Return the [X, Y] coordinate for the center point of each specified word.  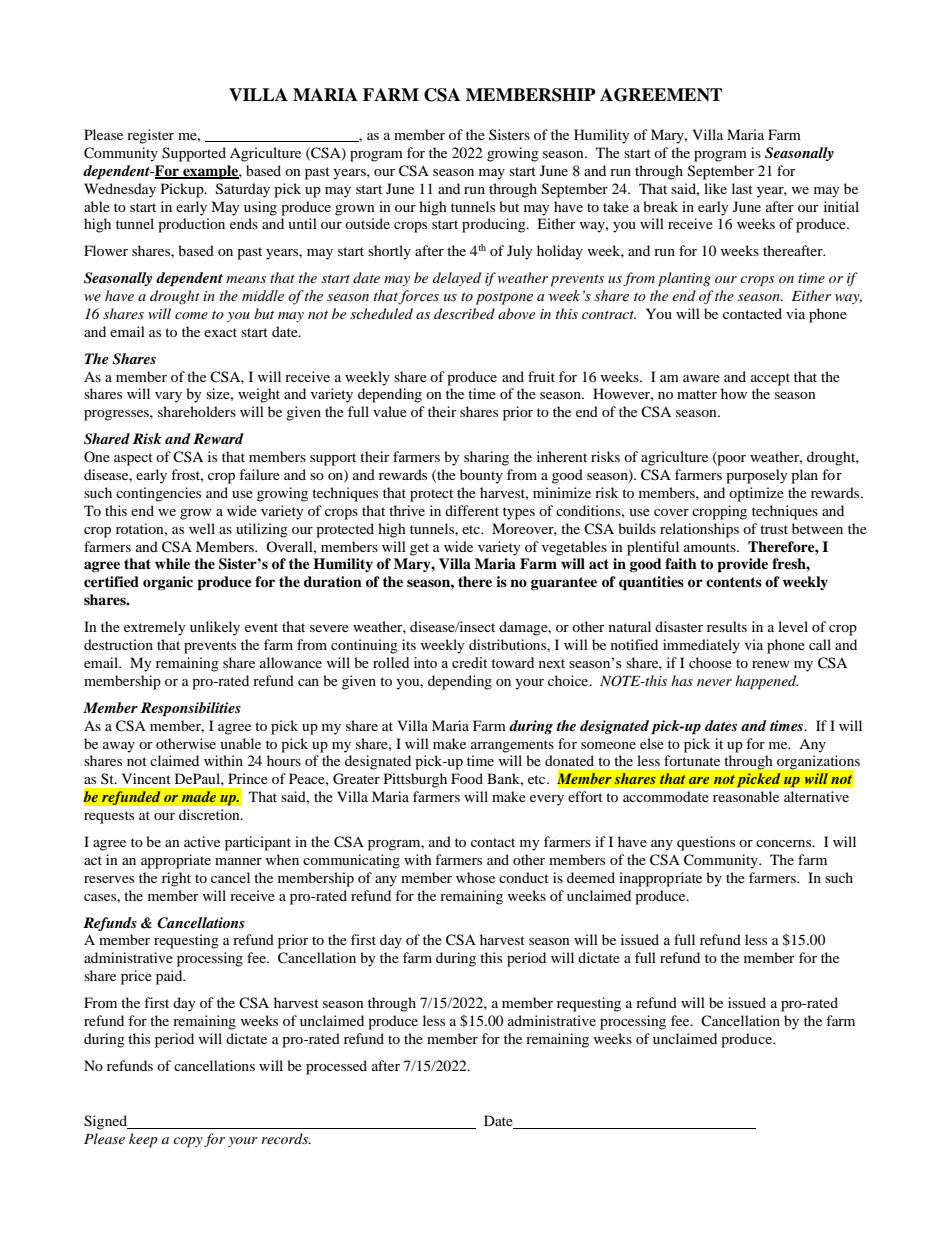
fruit [541, 376]
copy [188, 1142]
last [742, 188]
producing [495, 225]
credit [469, 662]
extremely [155, 628]
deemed [591, 877]
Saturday [243, 190]
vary [168, 397]
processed [336, 1067]
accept [770, 379]
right [176, 879]
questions [706, 843]
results [727, 626]
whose [475, 877]
